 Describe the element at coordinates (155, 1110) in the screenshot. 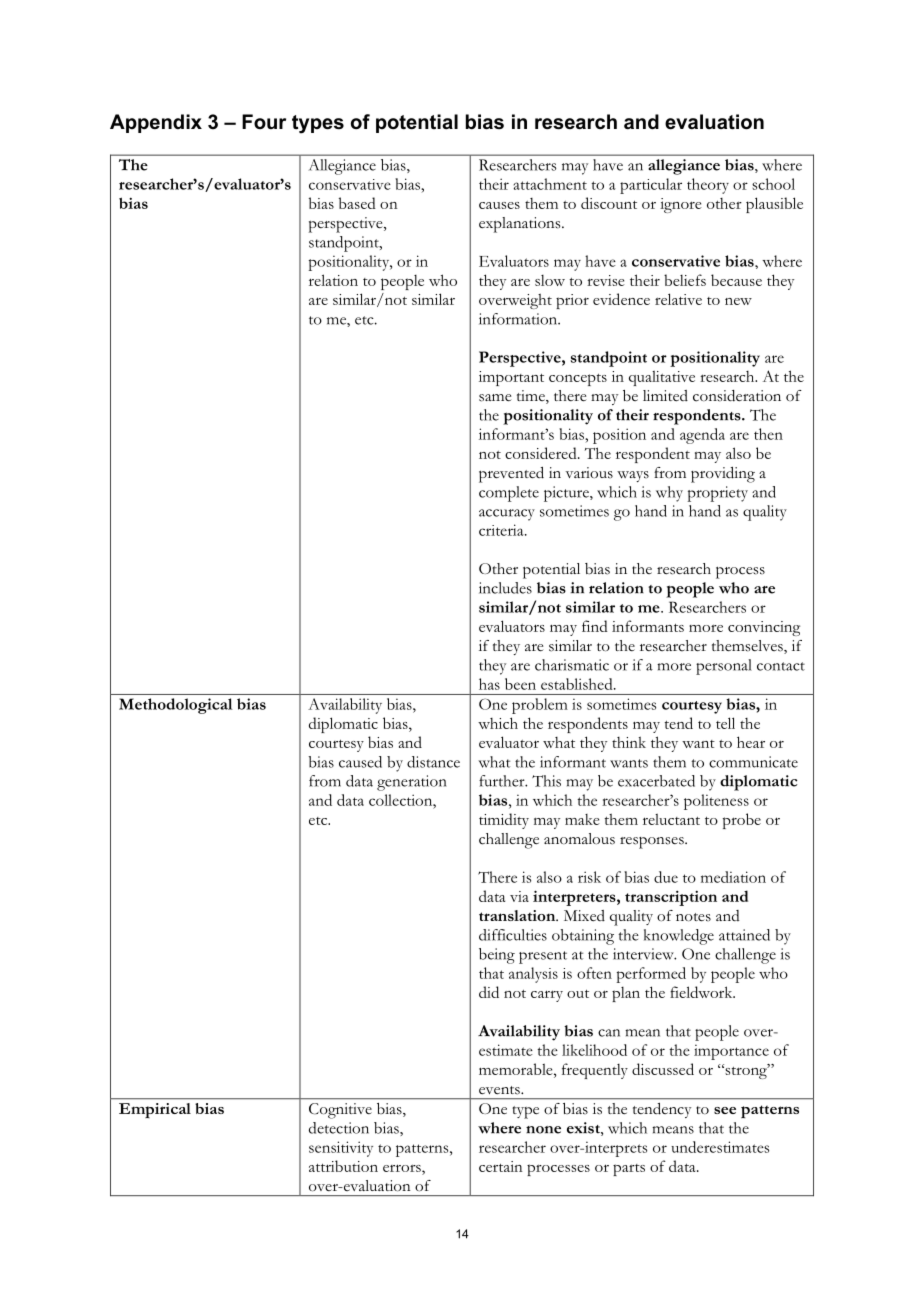

I see `Empirical` at that location.
